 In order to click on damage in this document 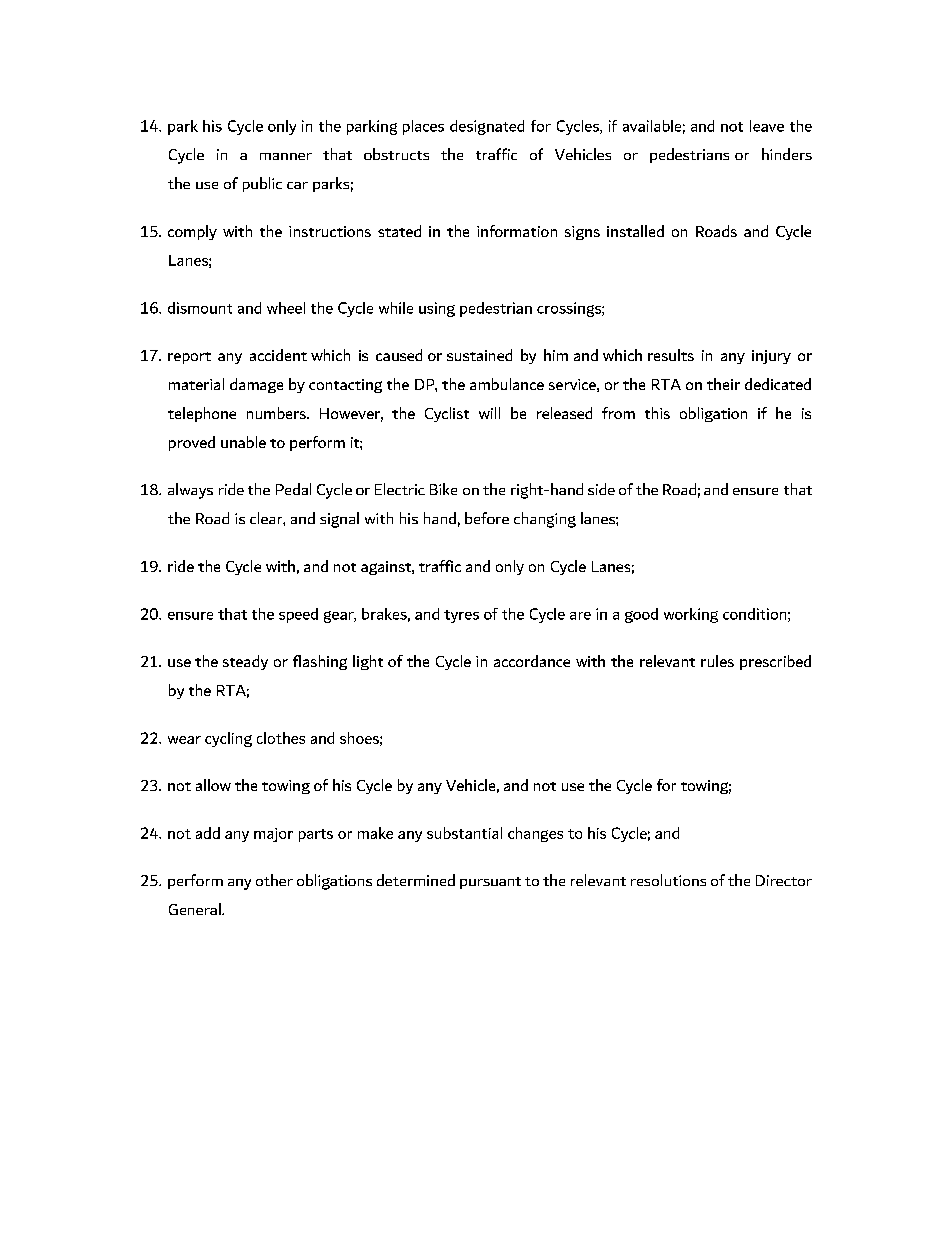, I will do `click(256, 385)`.
